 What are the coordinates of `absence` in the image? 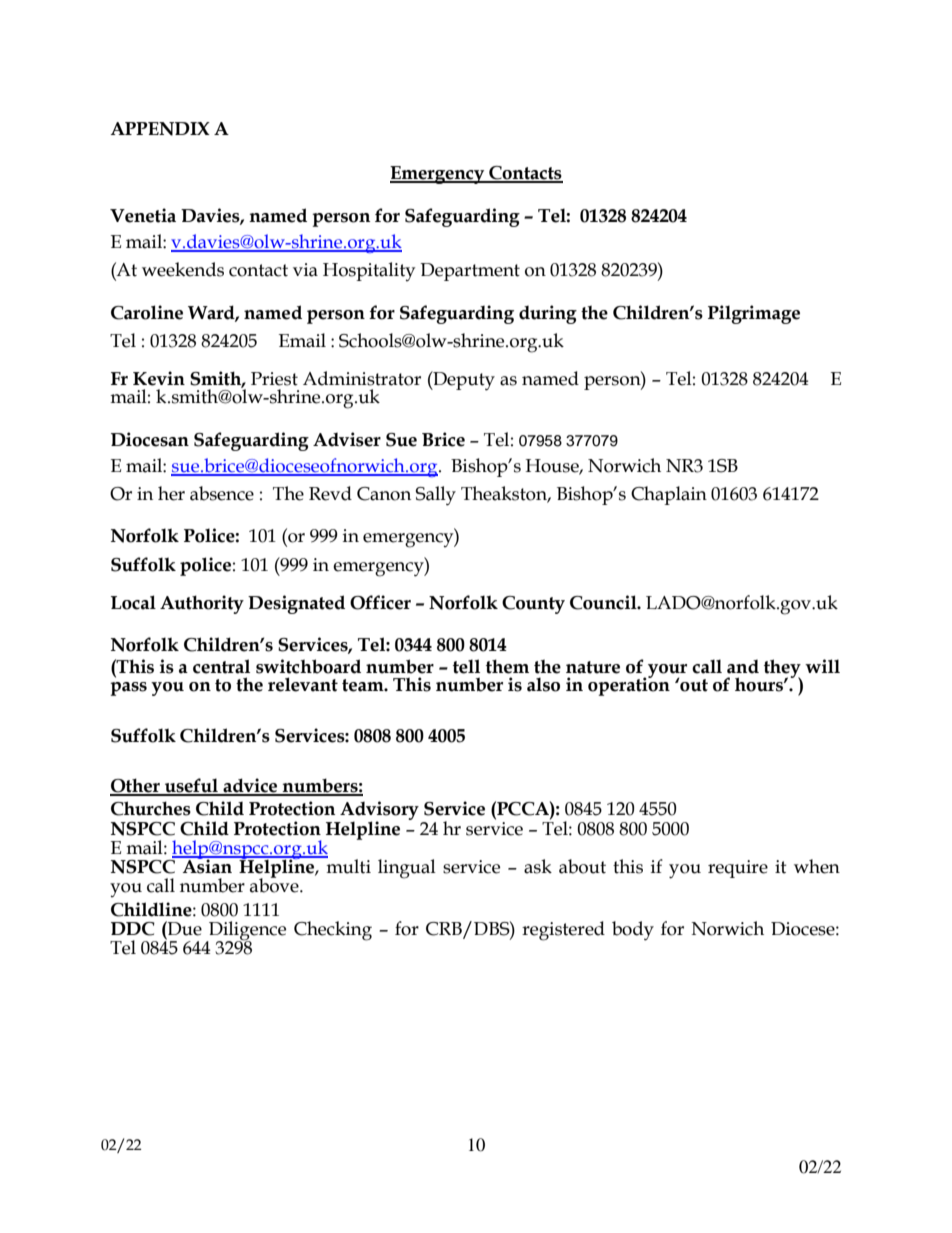 It's located at (222, 493).
